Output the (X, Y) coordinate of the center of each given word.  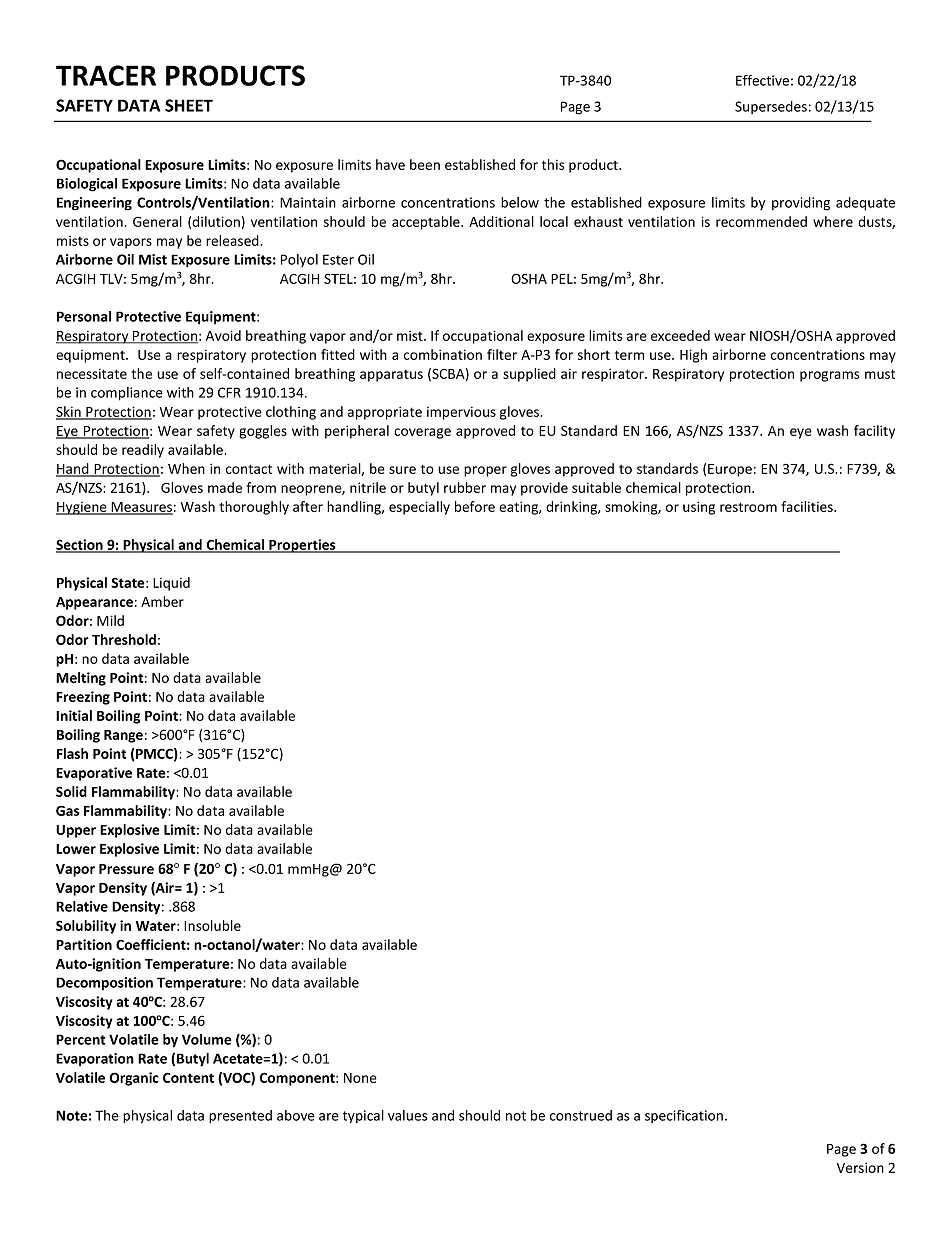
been (425, 164)
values (408, 1115)
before (475, 506)
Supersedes (771, 107)
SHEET (189, 105)
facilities (808, 506)
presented (240, 1116)
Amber (162, 601)
